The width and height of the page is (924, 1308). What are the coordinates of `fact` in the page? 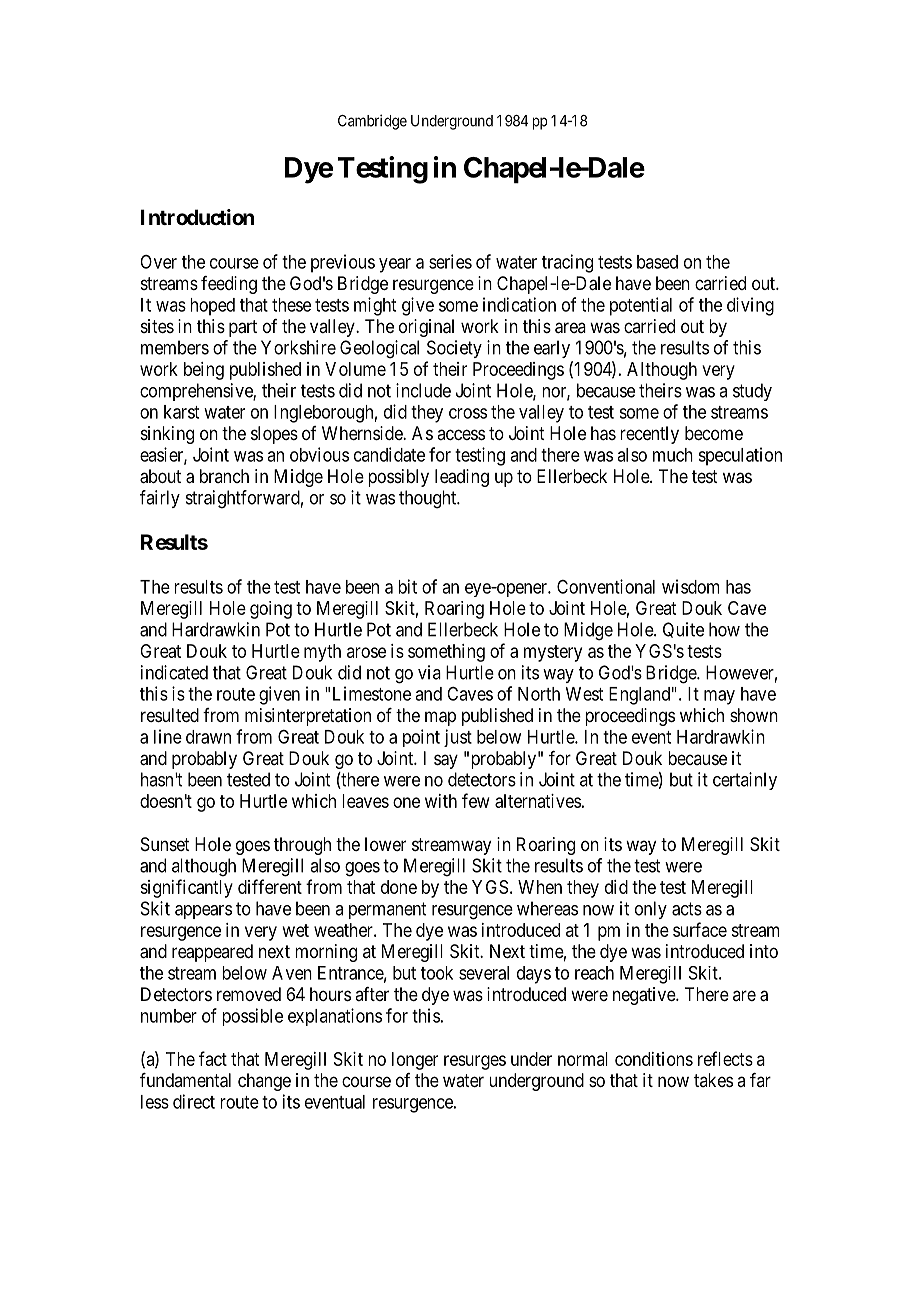 It's located at (213, 1058).
